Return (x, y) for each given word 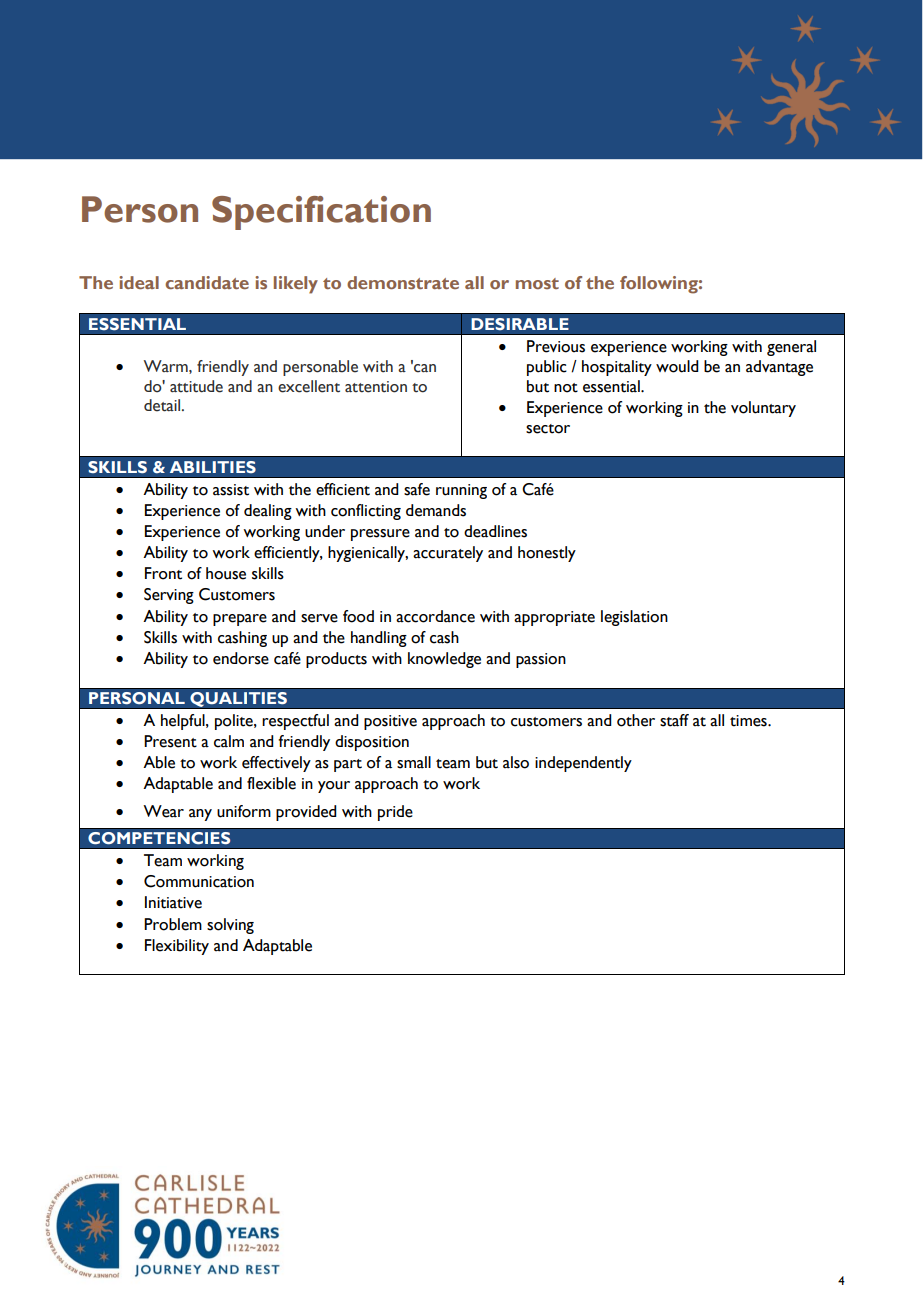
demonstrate (403, 282)
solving (230, 926)
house (226, 573)
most (537, 283)
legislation (634, 618)
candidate (207, 282)
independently (583, 764)
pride (395, 813)
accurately (448, 554)
